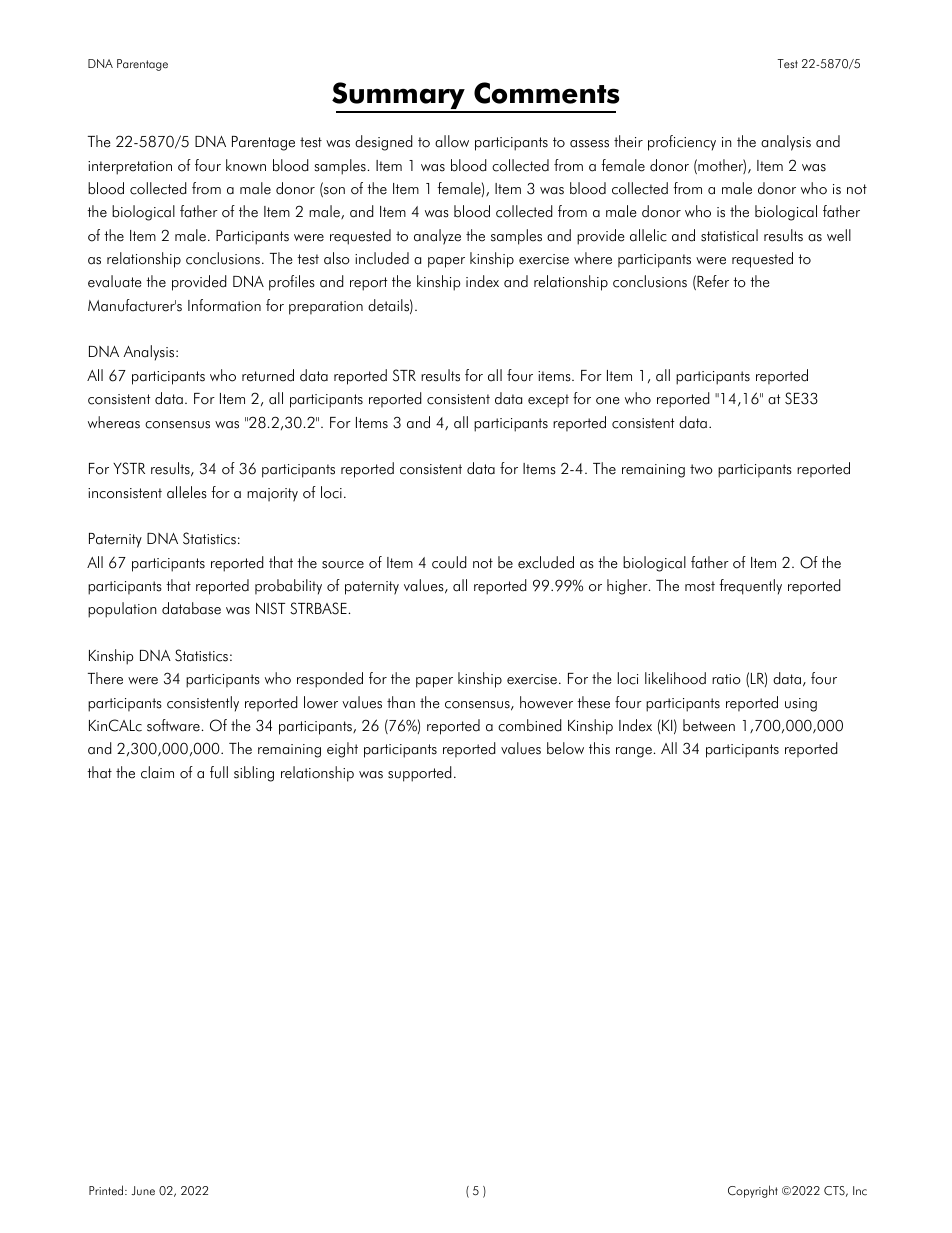 The height and width of the screenshot is (1233, 952). What do you see at coordinates (143, 1191) in the screenshot?
I see `June` at bounding box center [143, 1191].
